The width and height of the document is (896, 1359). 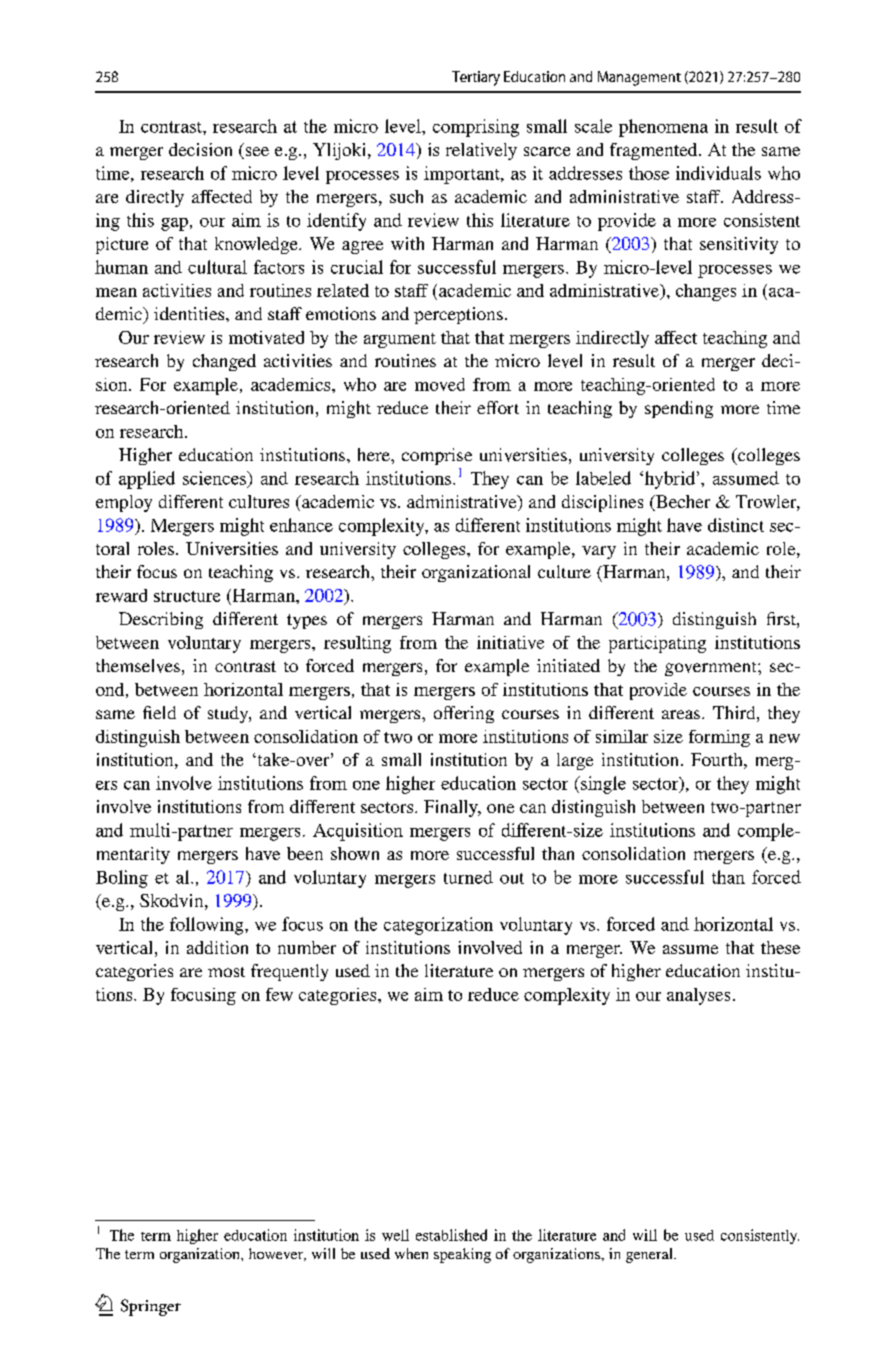 What do you see at coordinates (510, 642) in the document?
I see `initiative` at bounding box center [510, 642].
